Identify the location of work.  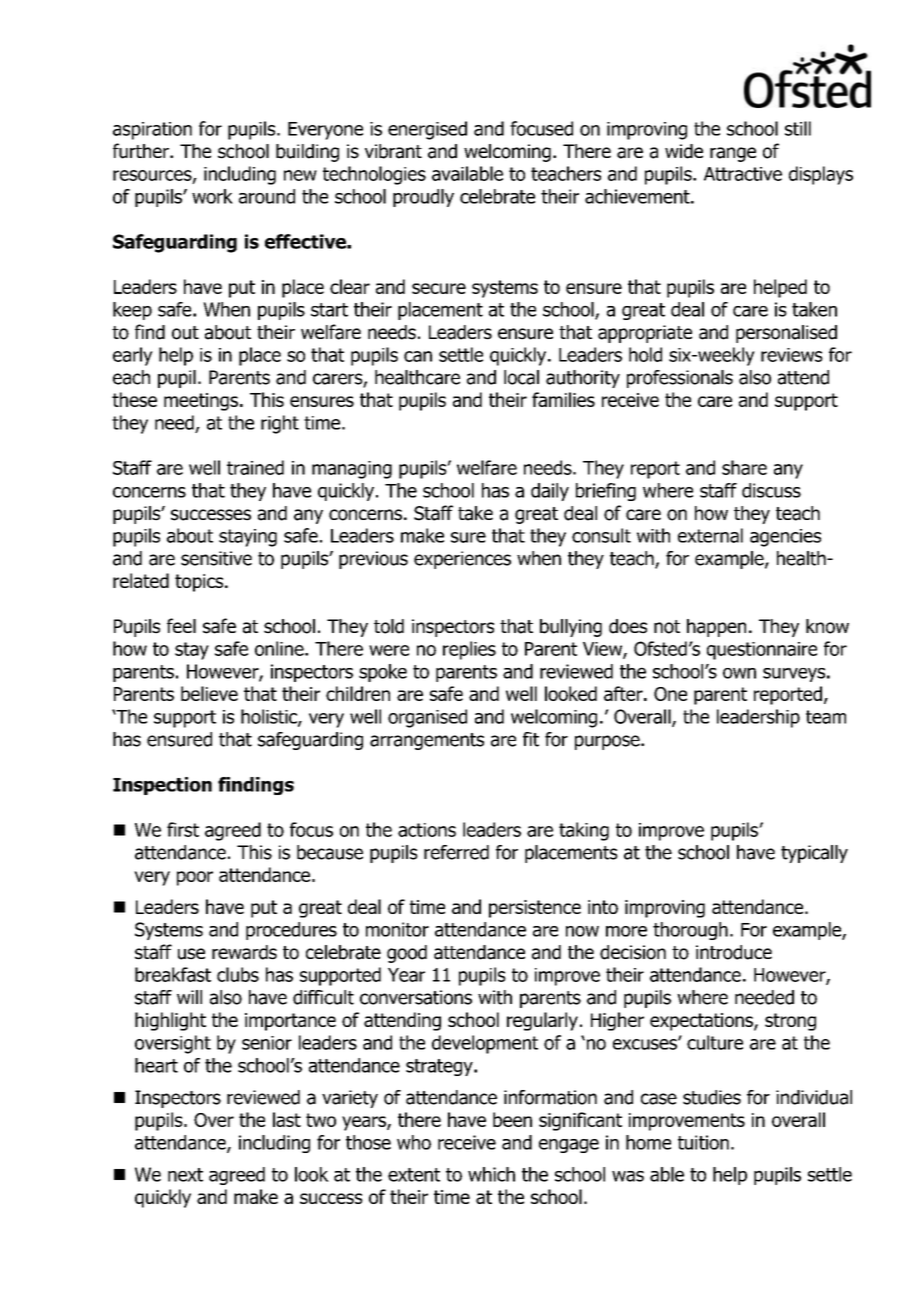
(212, 196).
